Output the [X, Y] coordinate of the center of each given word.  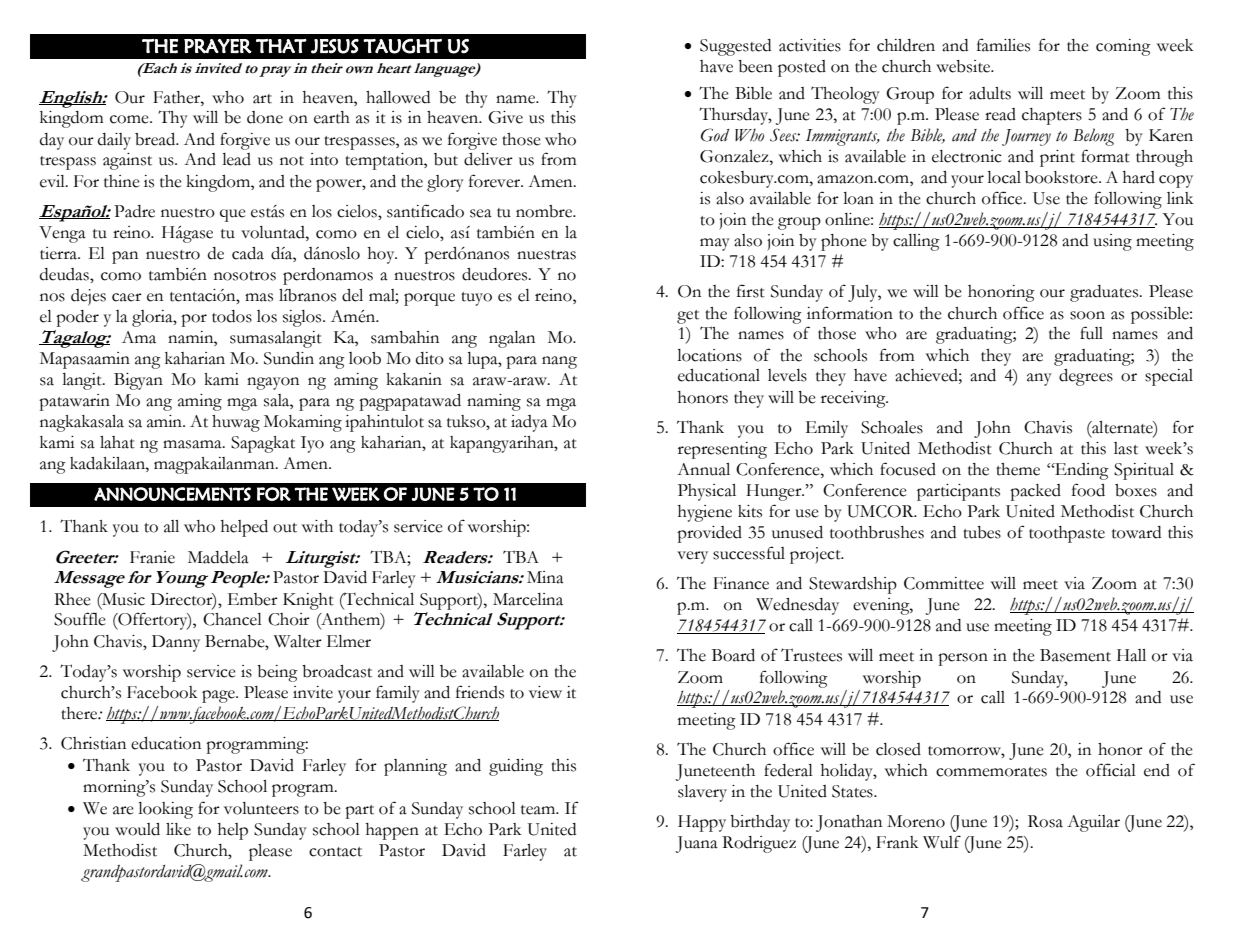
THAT [281, 46]
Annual [703, 469]
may [715, 244]
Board [733, 655]
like [178, 829]
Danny [176, 643]
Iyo [312, 444]
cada [248, 253]
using [1112, 242]
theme [1018, 469]
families [1003, 45]
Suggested [735, 47]
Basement [1075, 655]
